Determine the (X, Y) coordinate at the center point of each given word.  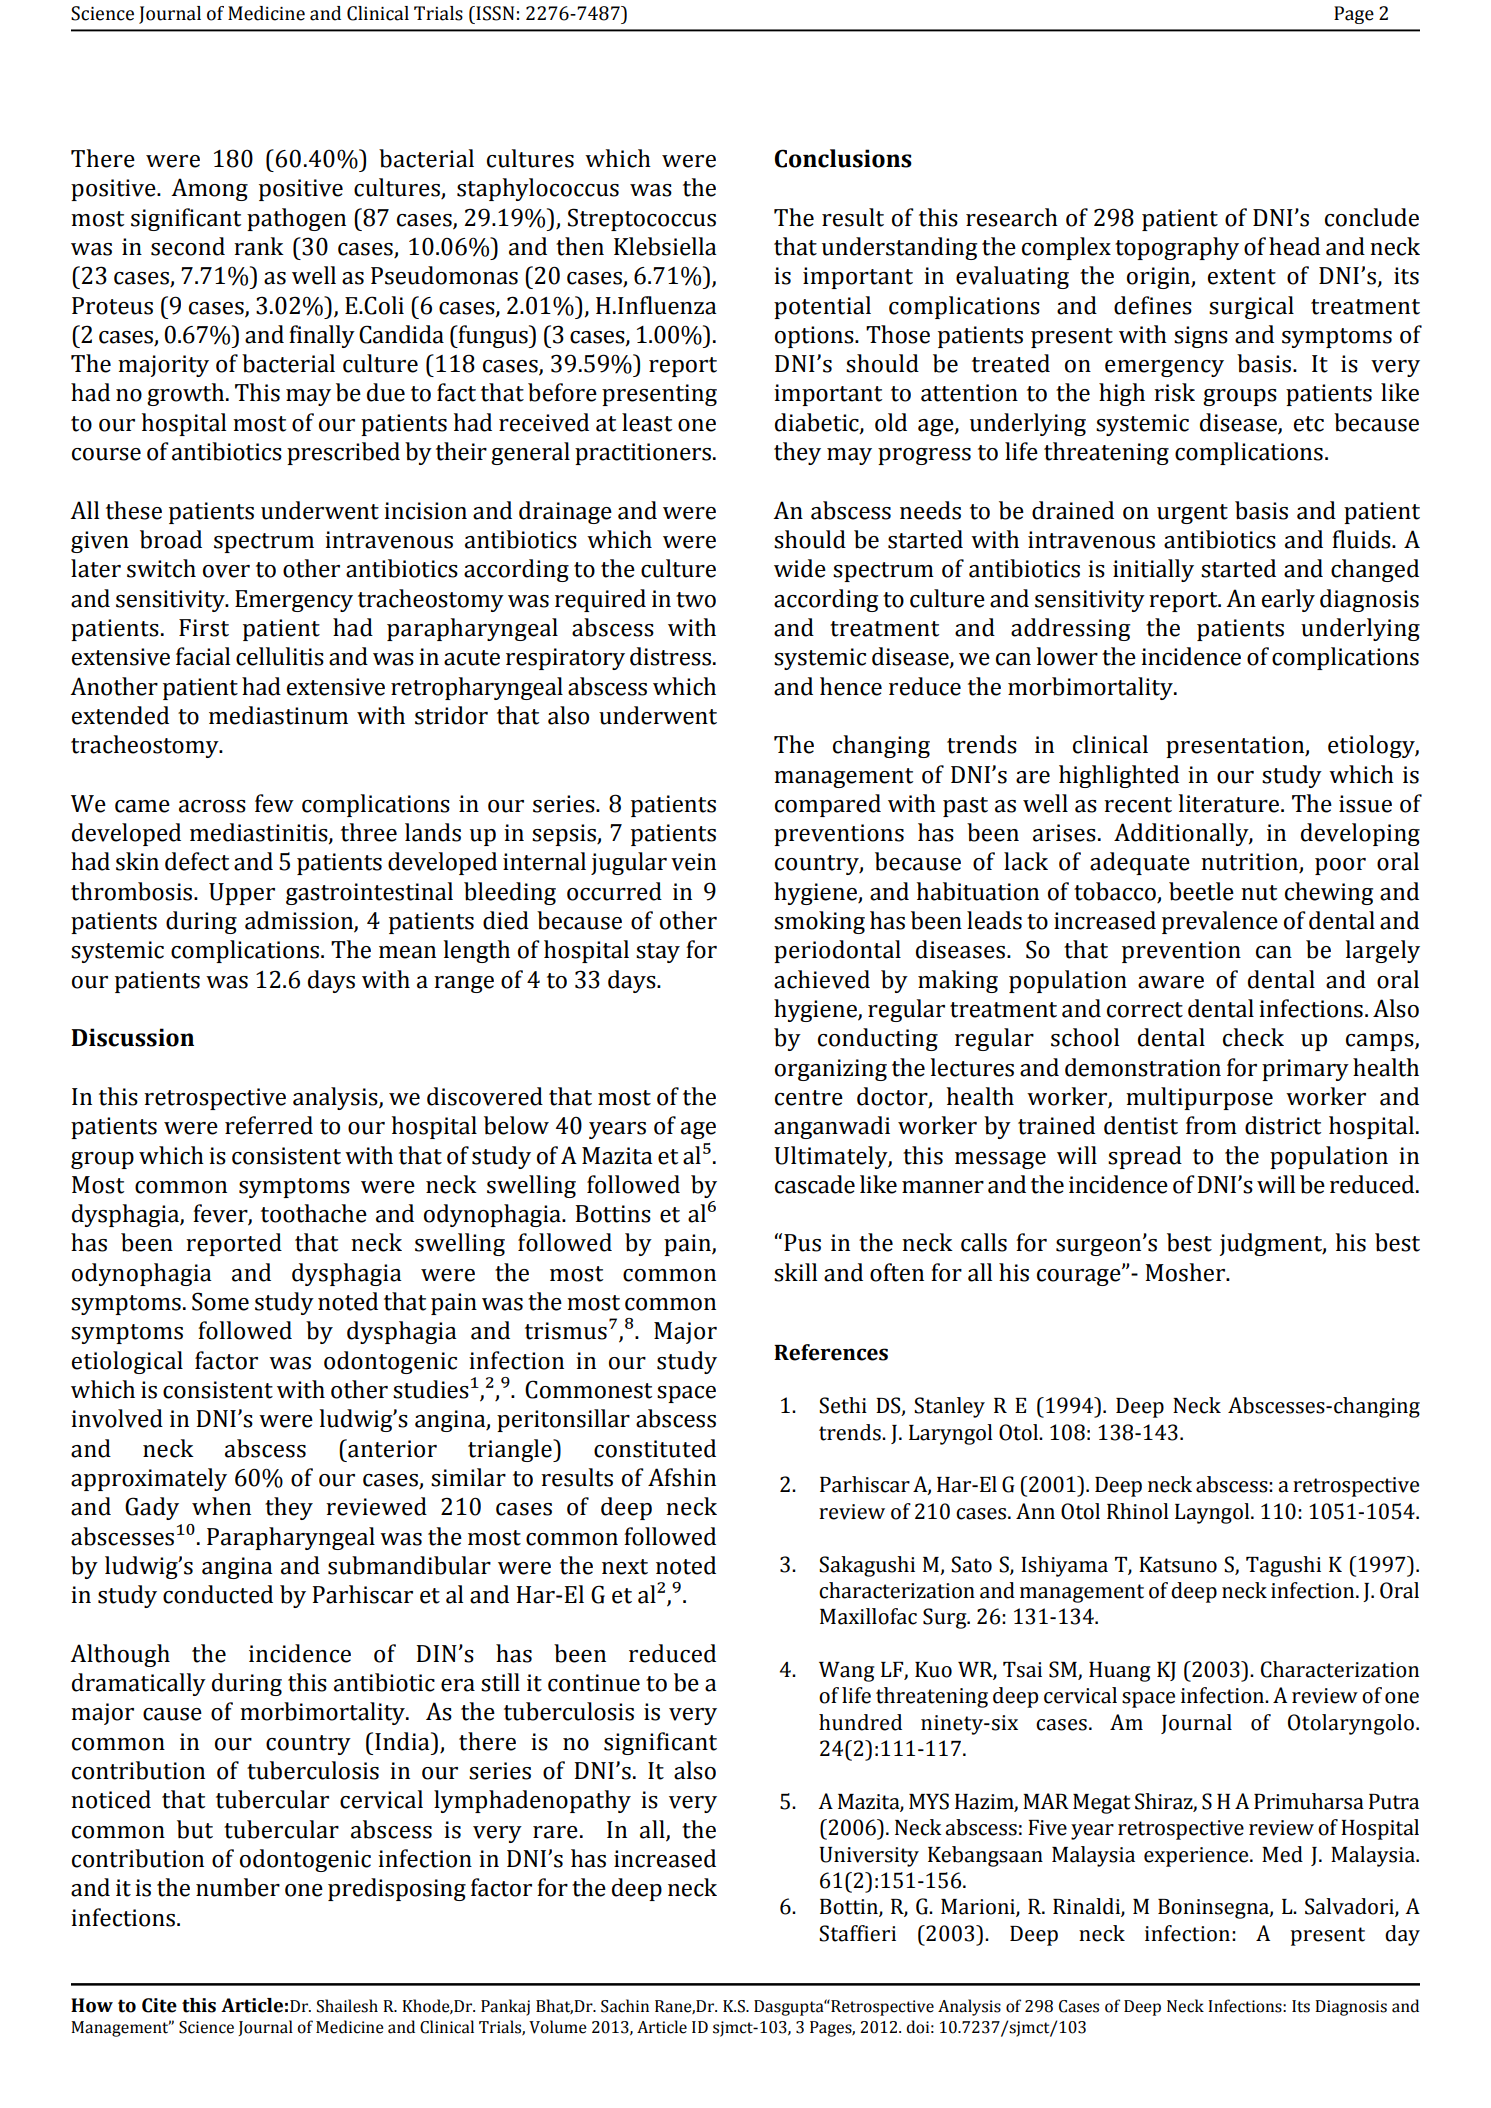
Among (209, 189)
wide (800, 568)
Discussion (132, 1037)
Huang (1120, 1672)
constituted (655, 1448)
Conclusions (843, 158)
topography (1177, 248)
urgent (1192, 514)
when (221, 1506)
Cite (159, 2005)
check (1253, 1037)
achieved (822, 979)
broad (171, 539)
